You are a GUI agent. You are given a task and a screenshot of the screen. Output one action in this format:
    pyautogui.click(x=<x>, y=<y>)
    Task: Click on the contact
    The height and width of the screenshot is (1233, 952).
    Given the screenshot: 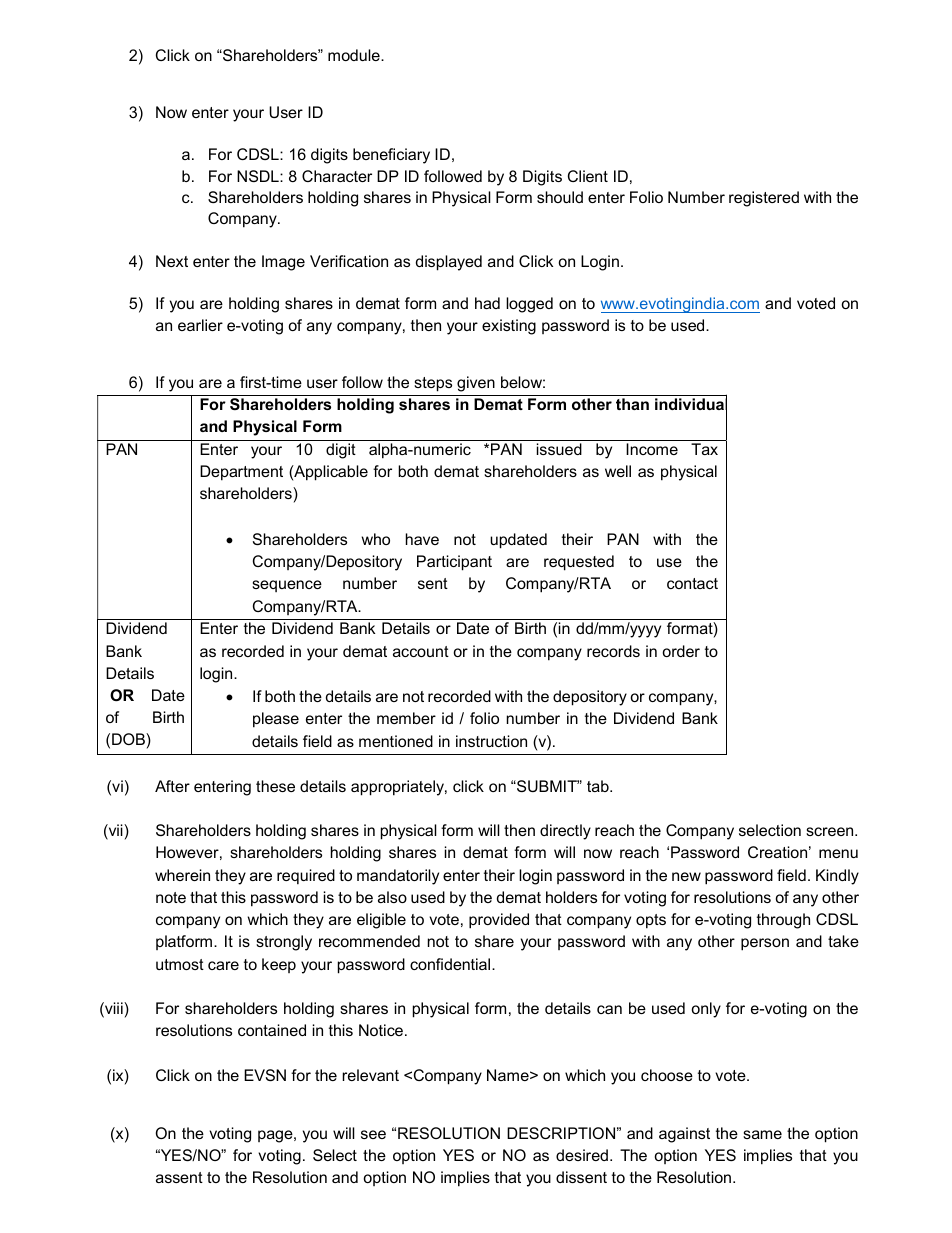 What is the action you would take?
    pyautogui.click(x=692, y=583)
